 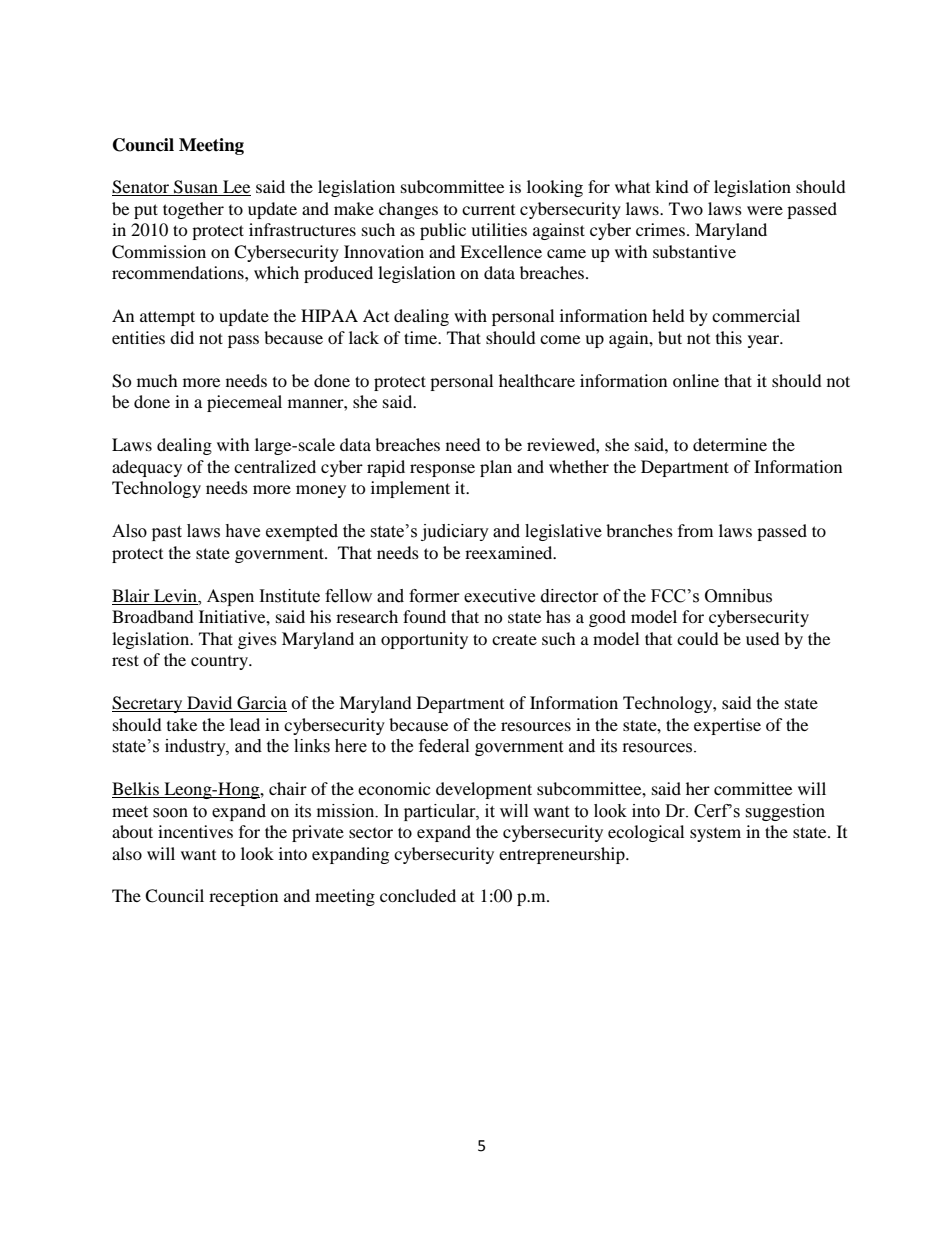 I want to click on could, so click(x=698, y=638).
